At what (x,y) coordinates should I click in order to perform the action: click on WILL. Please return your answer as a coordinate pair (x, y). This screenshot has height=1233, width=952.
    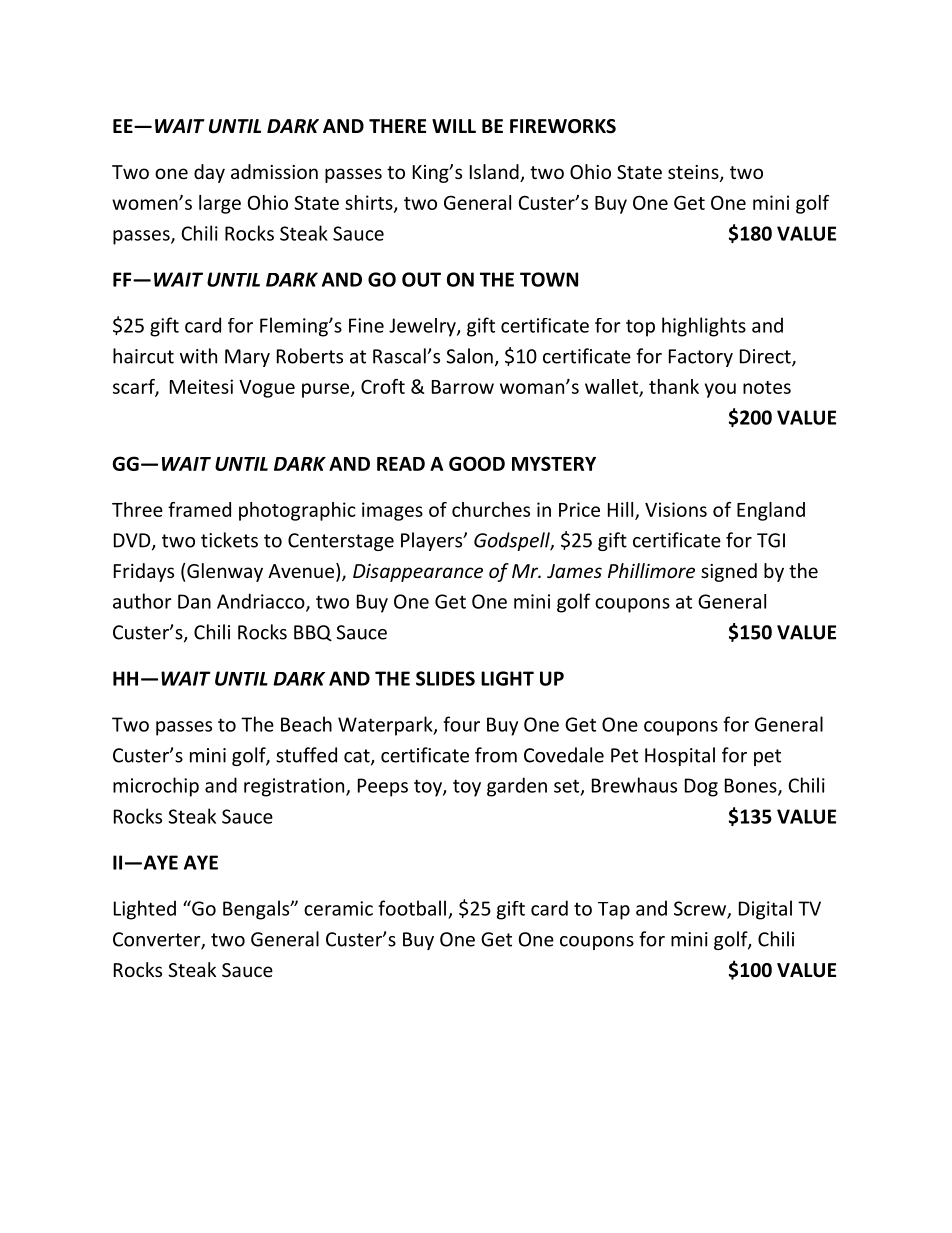
    Looking at the image, I should click on (454, 126).
